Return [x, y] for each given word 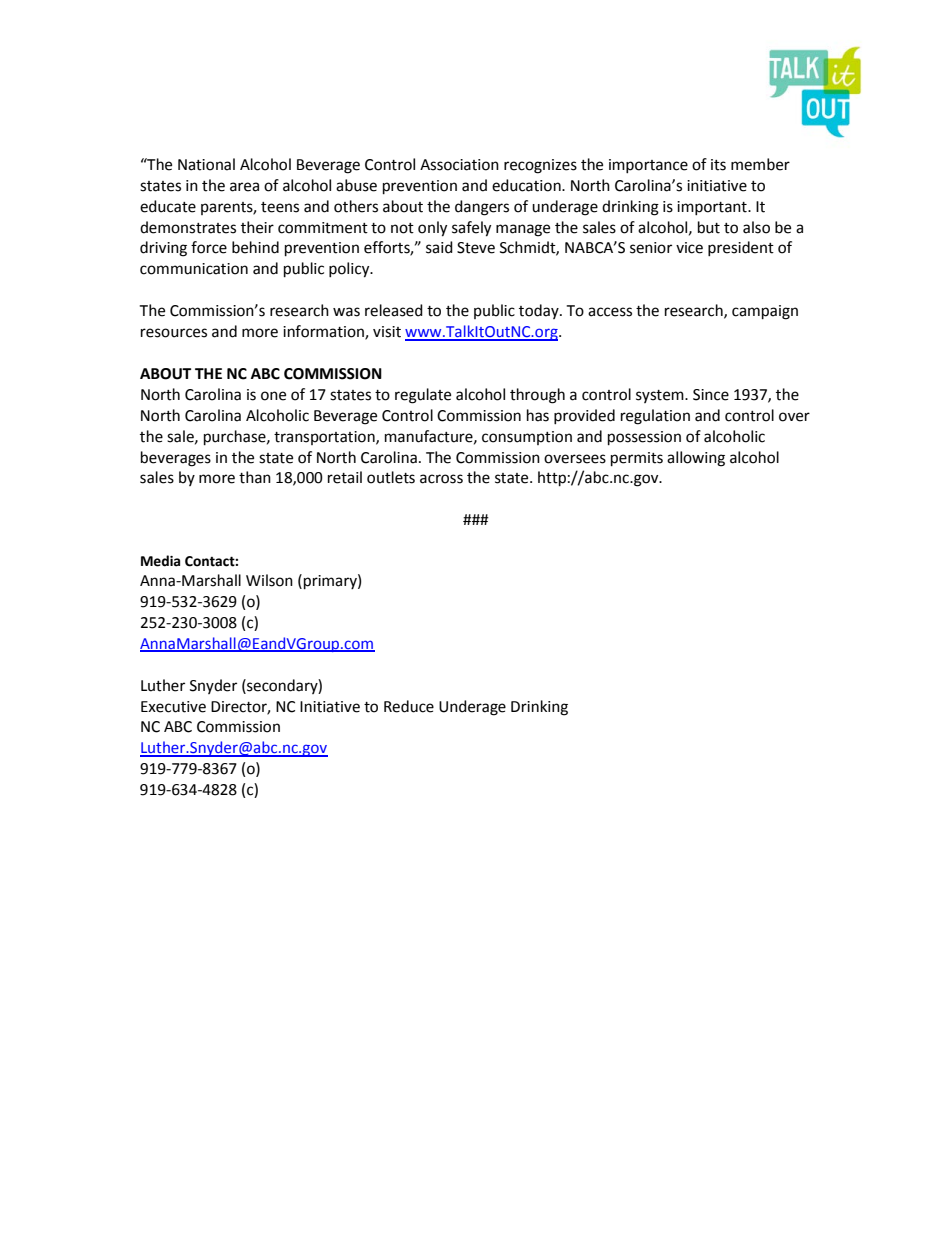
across [441, 479]
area [244, 187]
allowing [696, 459]
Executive [173, 707]
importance [648, 166]
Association [459, 165]
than [255, 477]
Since [711, 395]
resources [174, 333]
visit [387, 332]
